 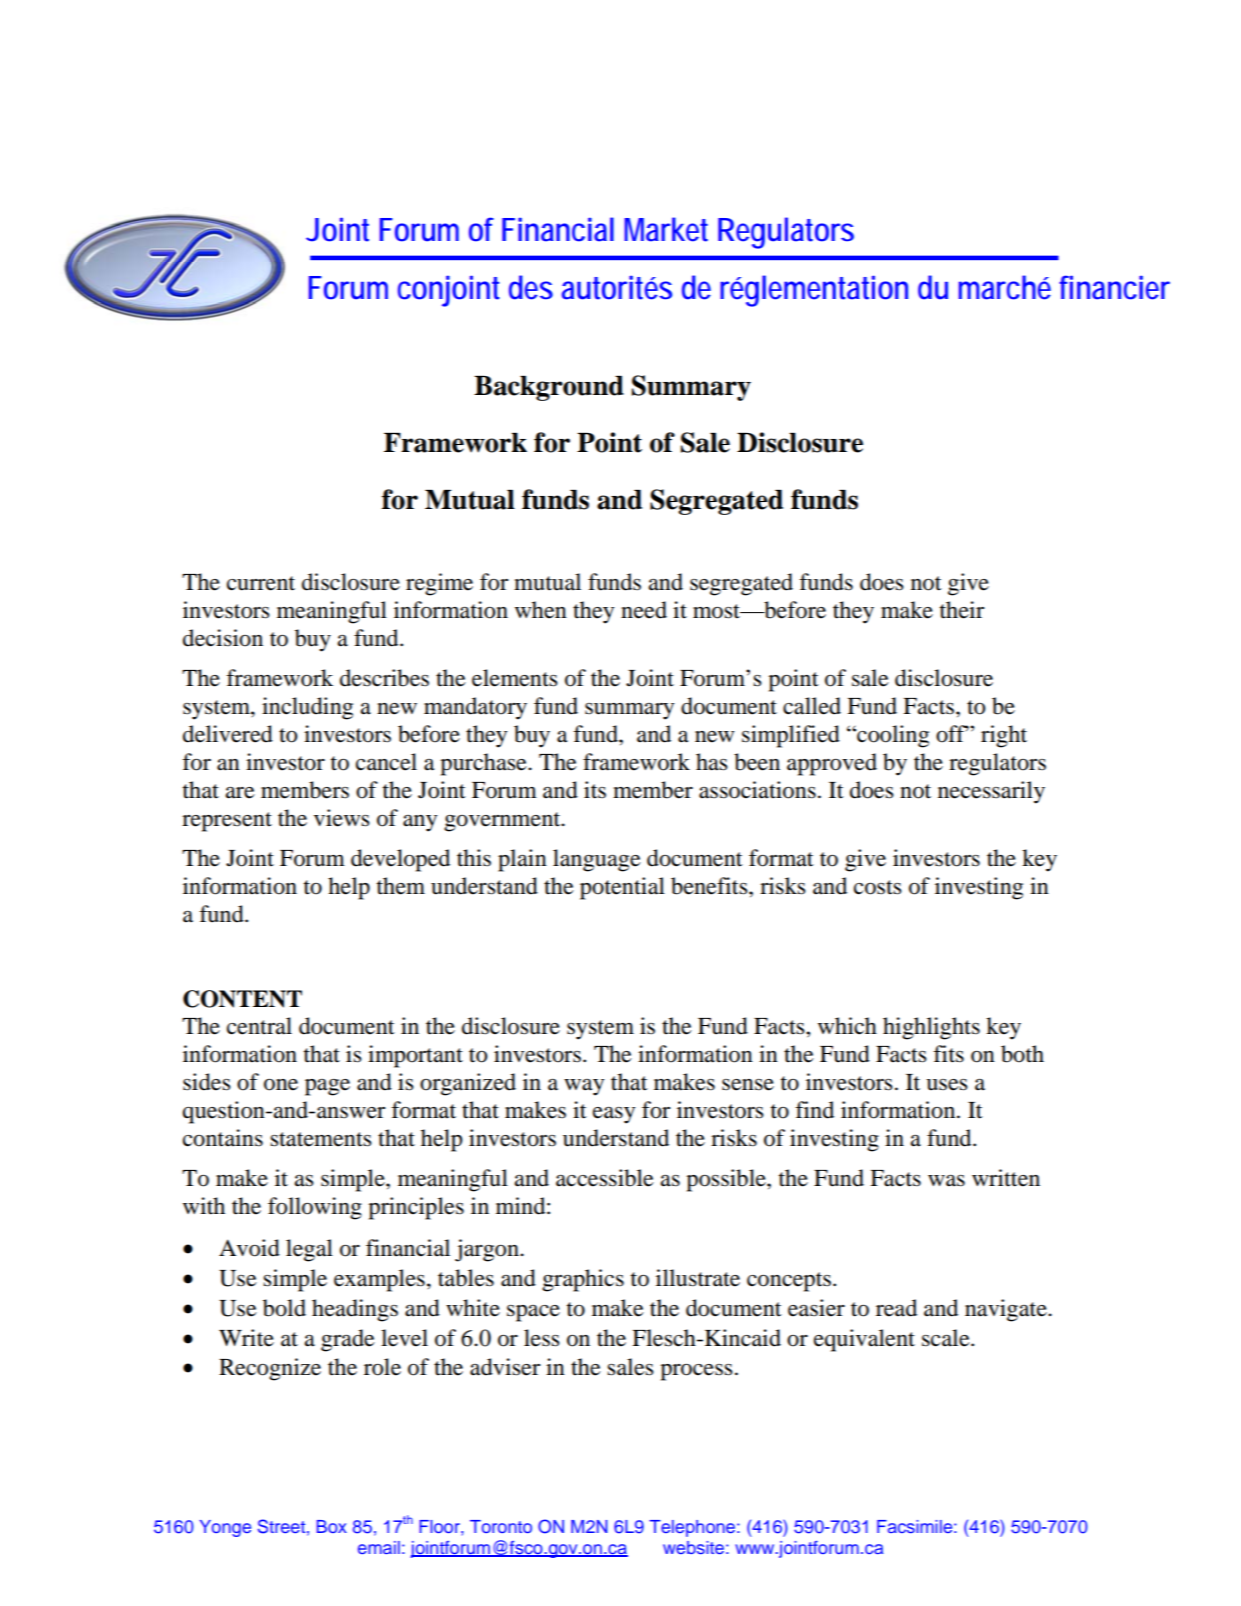 I want to click on right, so click(x=1004, y=736).
